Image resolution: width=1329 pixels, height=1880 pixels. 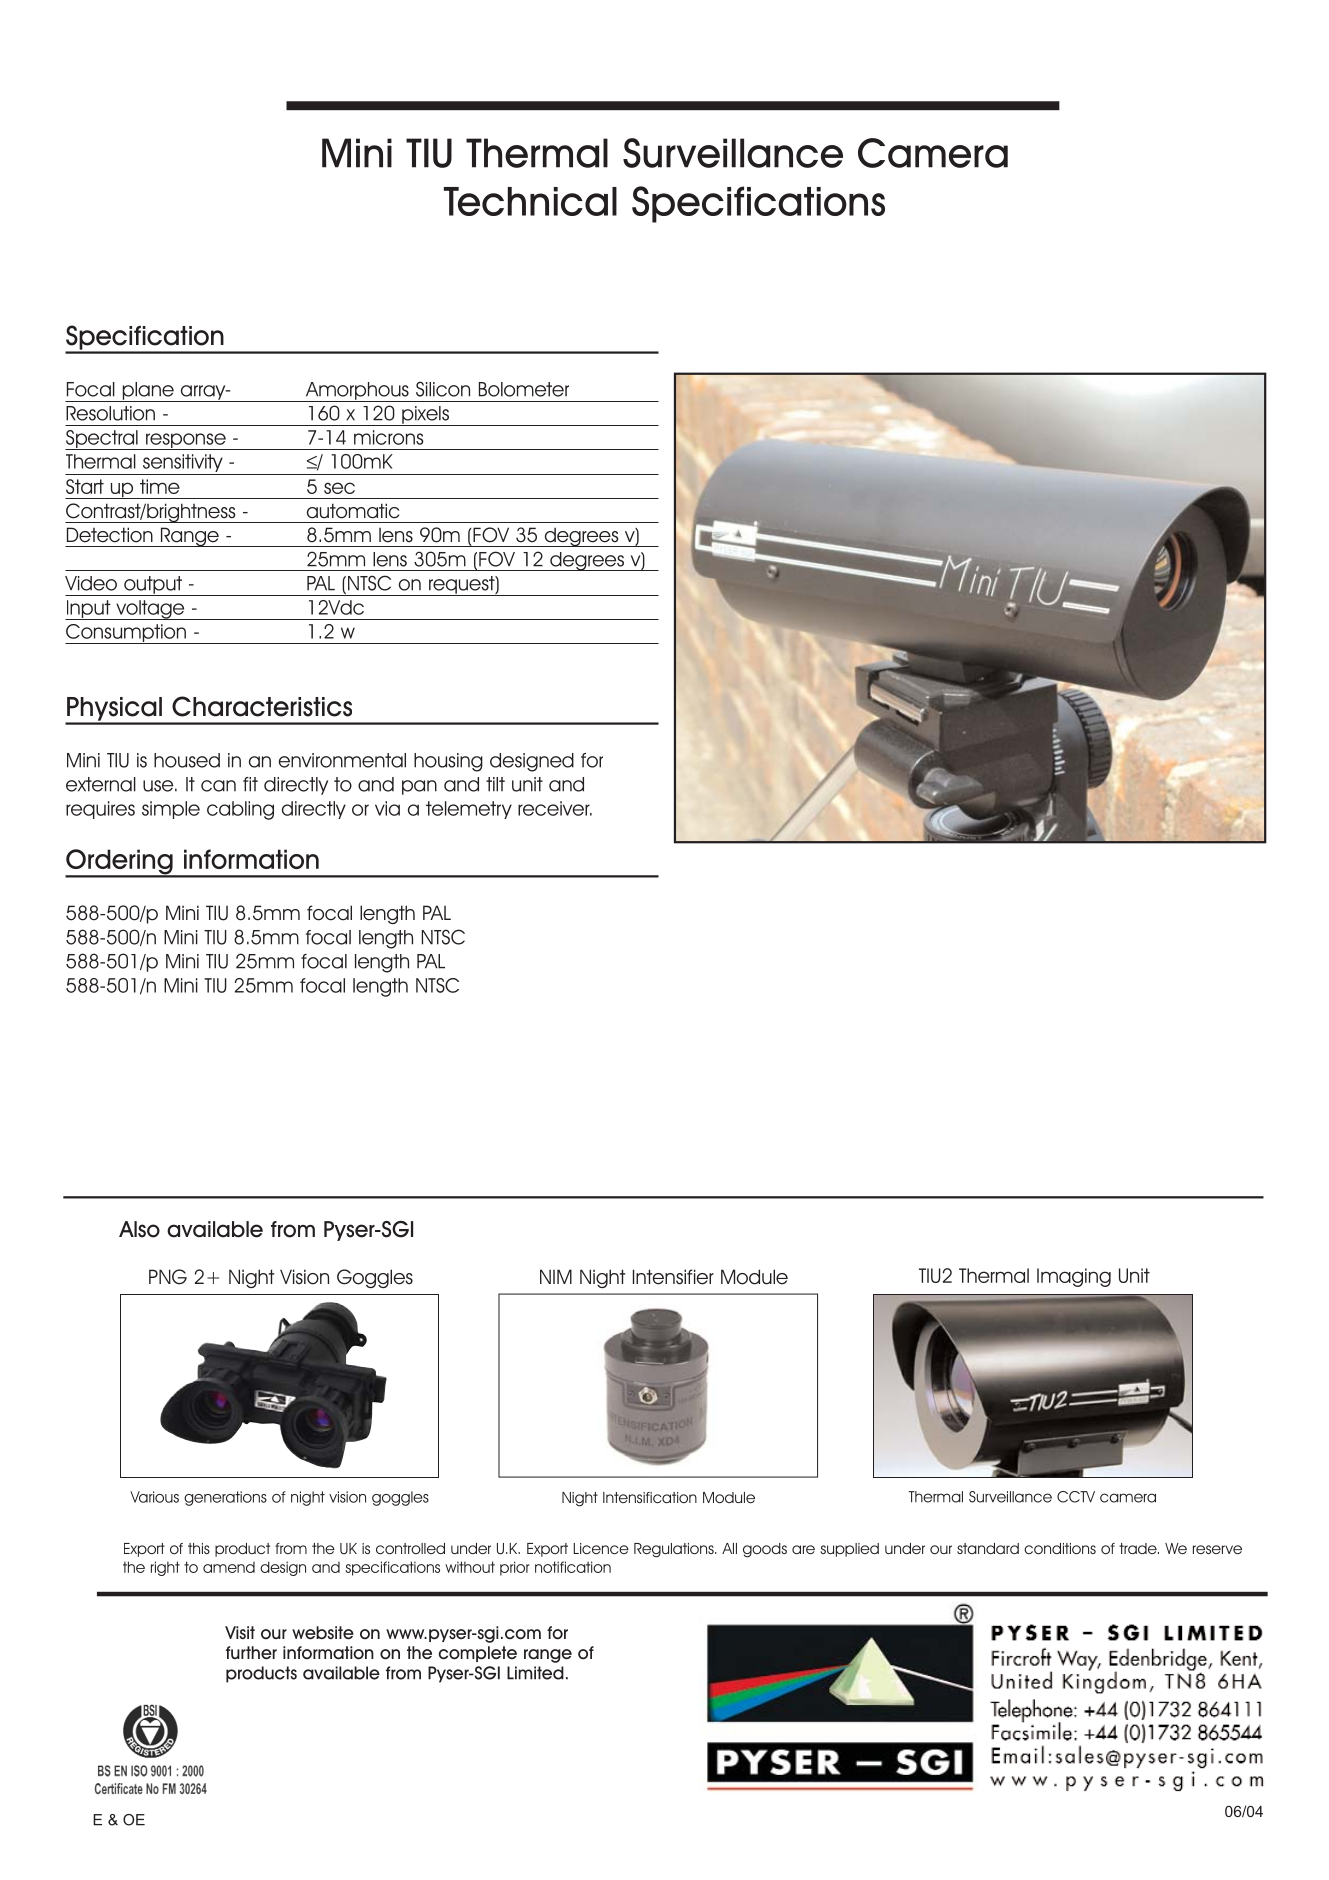 I want to click on Regulations, so click(x=675, y=1550).
